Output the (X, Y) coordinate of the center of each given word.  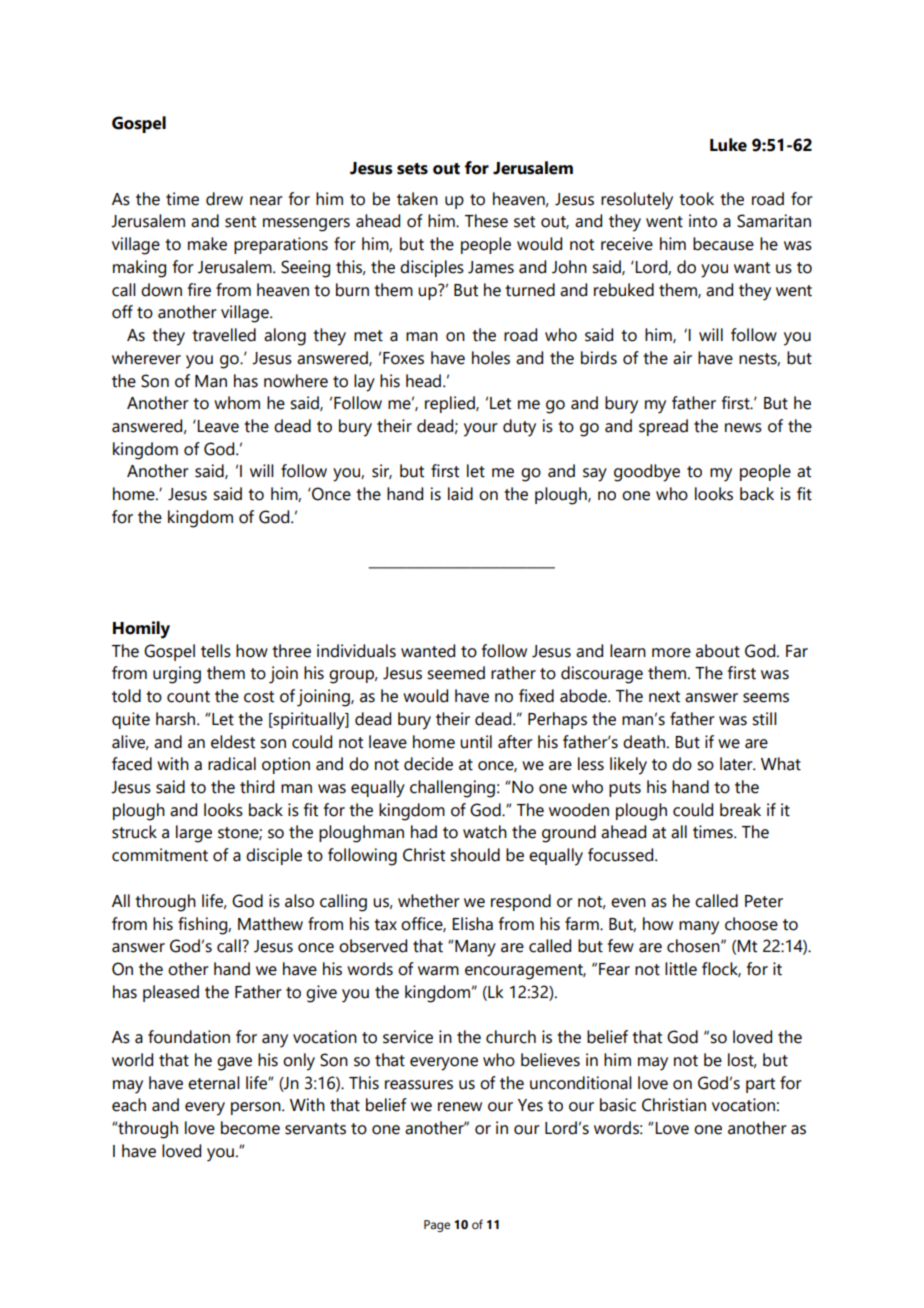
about (718, 651)
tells (216, 651)
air (682, 358)
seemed (456, 673)
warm (438, 971)
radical (232, 764)
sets (412, 169)
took (696, 199)
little (681, 969)
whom (237, 403)
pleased (171, 993)
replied (451, 404)
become (250, 1128)
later (737, 764)
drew (224, 199)
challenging (452, 789)
